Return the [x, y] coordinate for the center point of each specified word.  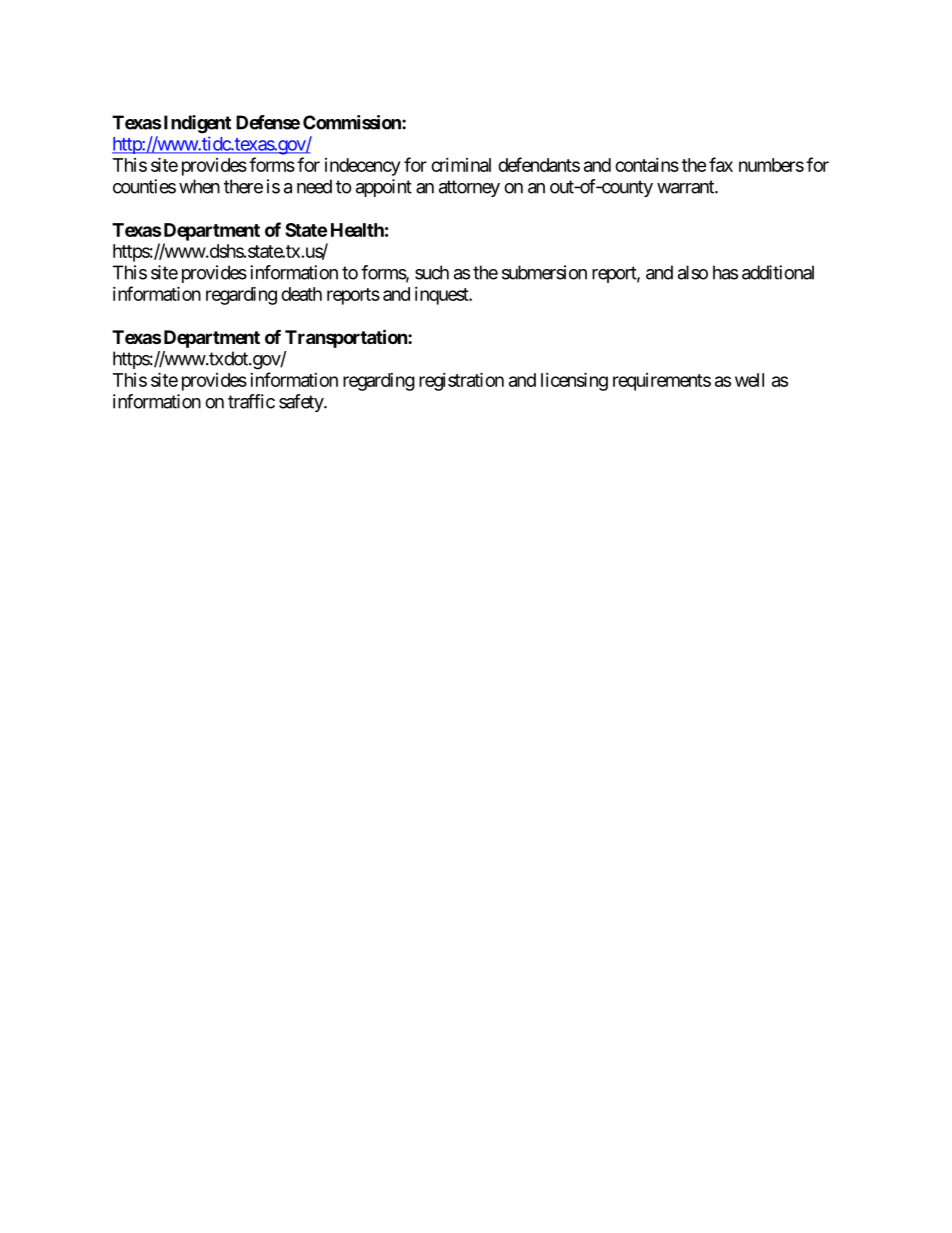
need [314, 186]
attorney [469, 188]
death [301, 294]
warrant [686, 187]
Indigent [197, 124]
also [693, 272]
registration [461, 381]
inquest [442, 296]
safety [302, 403]
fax [721, 164]
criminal [461, 165]
